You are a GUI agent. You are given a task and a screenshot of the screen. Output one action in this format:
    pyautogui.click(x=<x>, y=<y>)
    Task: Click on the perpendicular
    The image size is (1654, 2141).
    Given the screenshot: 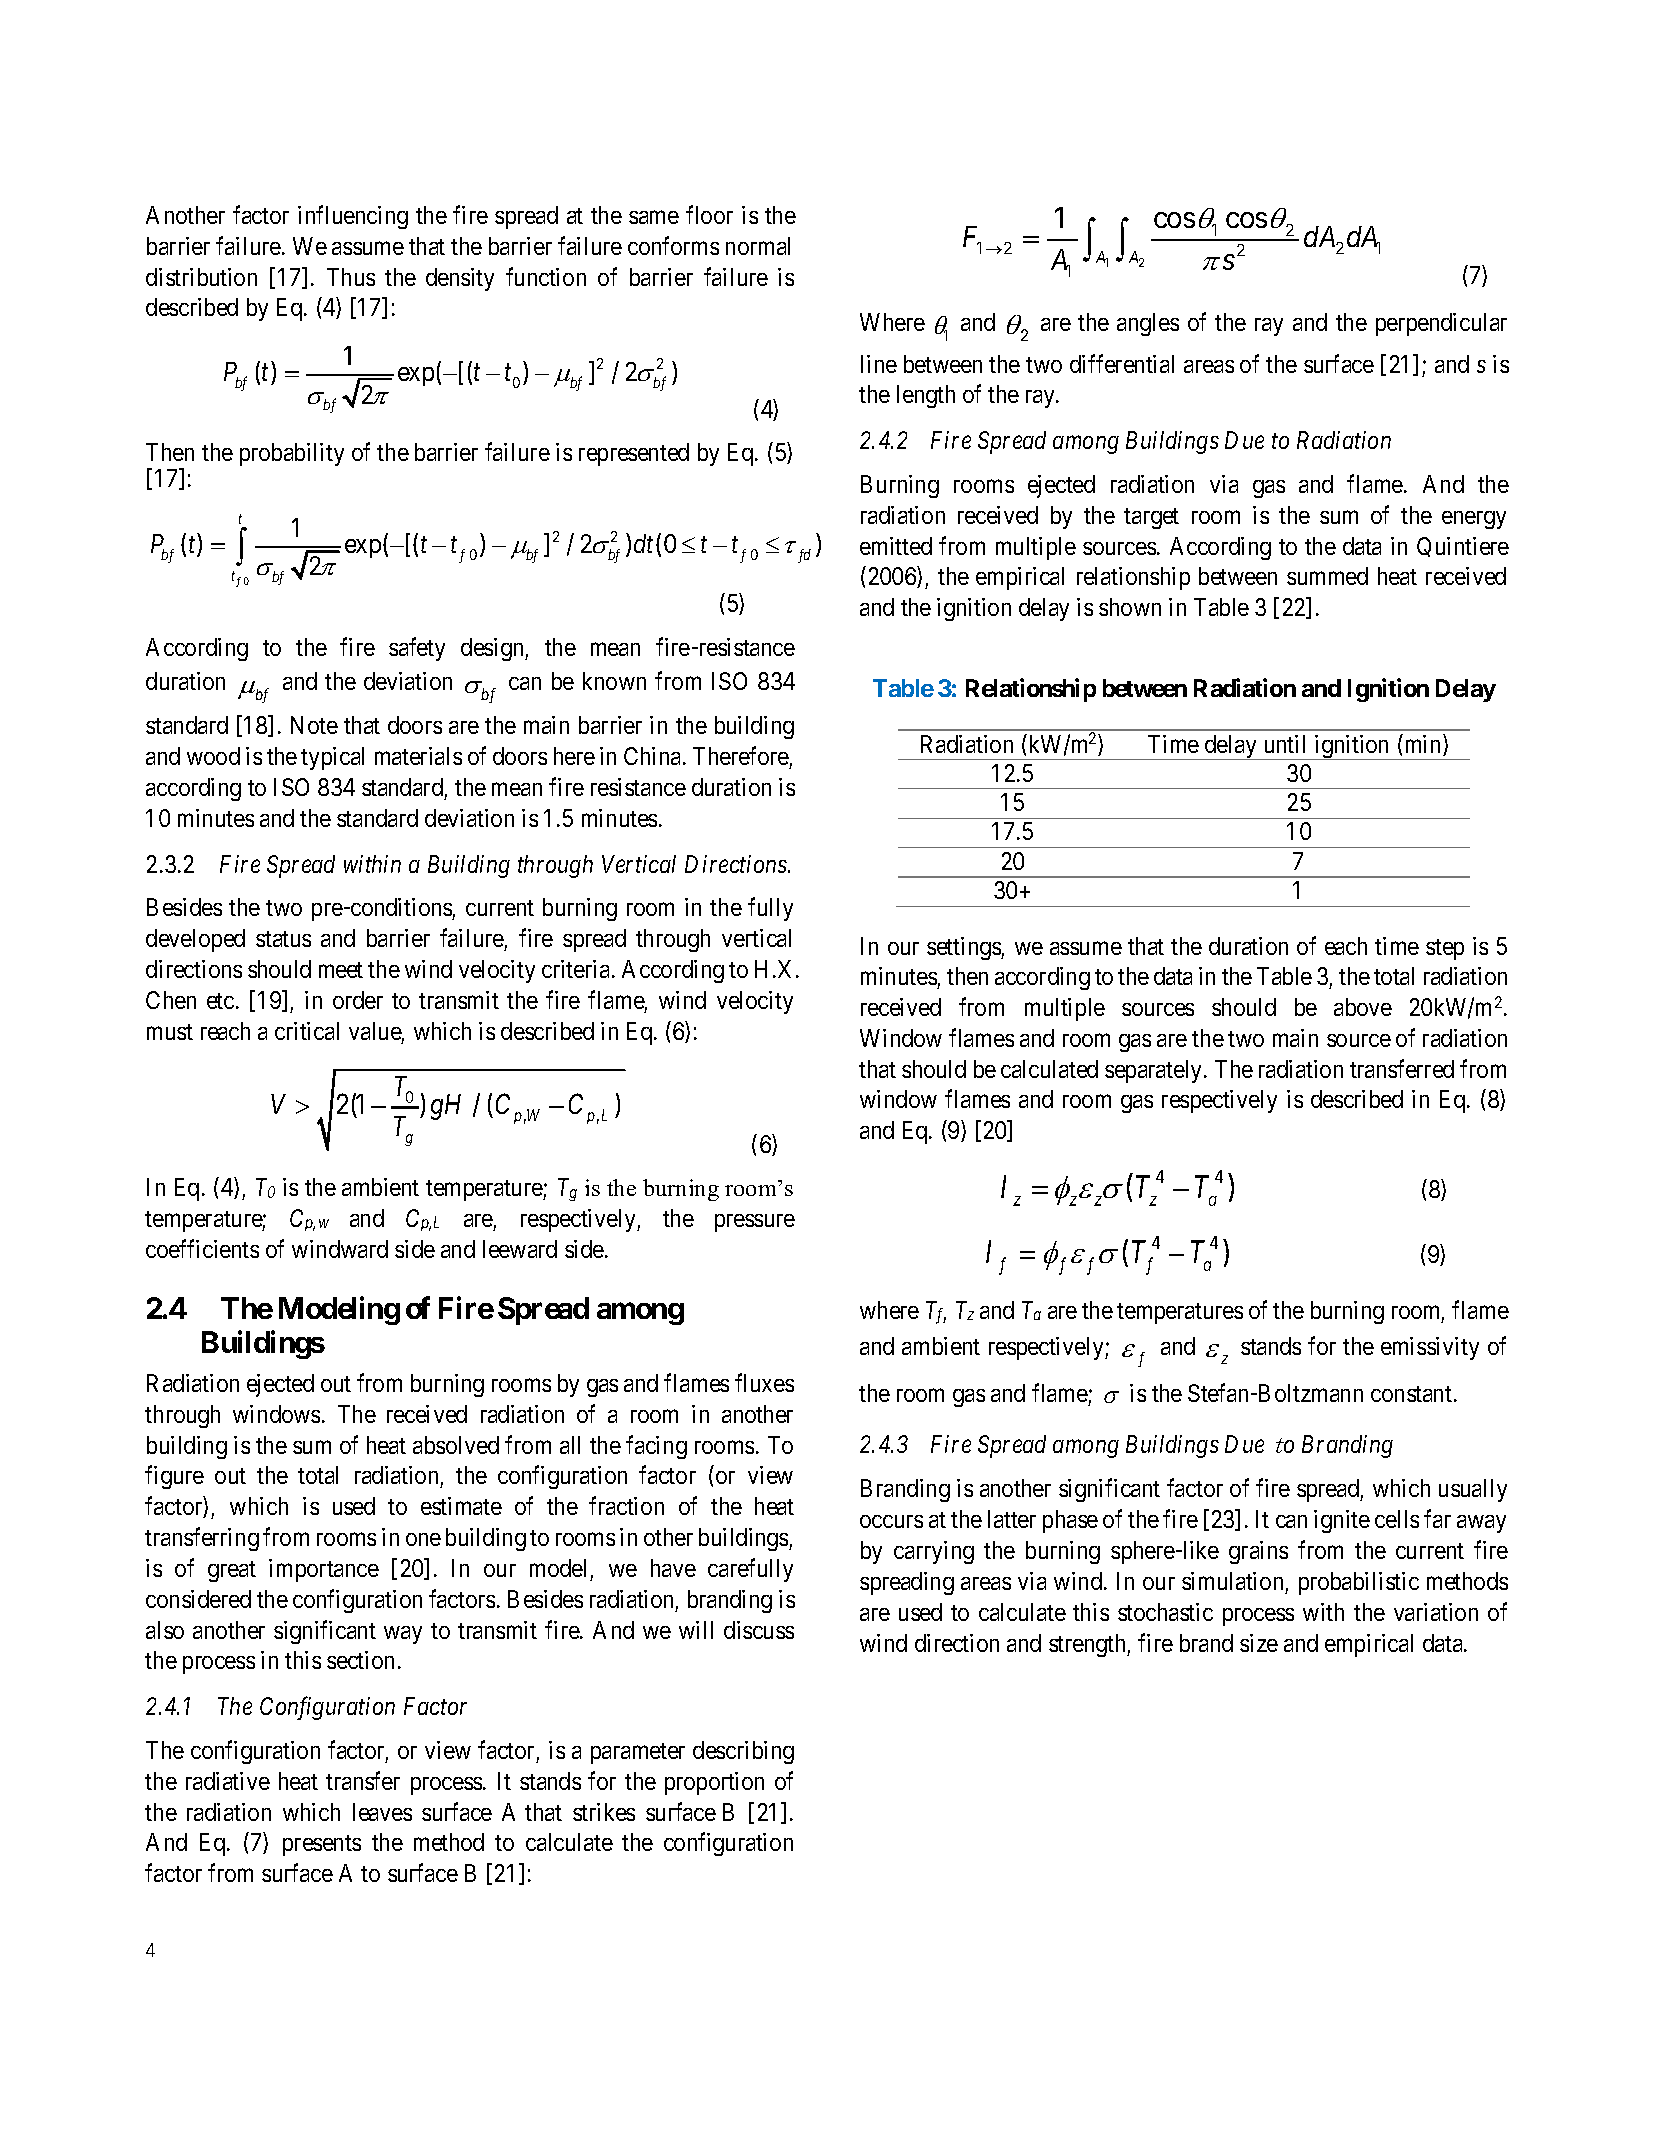 What is the action you would take?
    pyautogui.click(x=1441, y=324)
